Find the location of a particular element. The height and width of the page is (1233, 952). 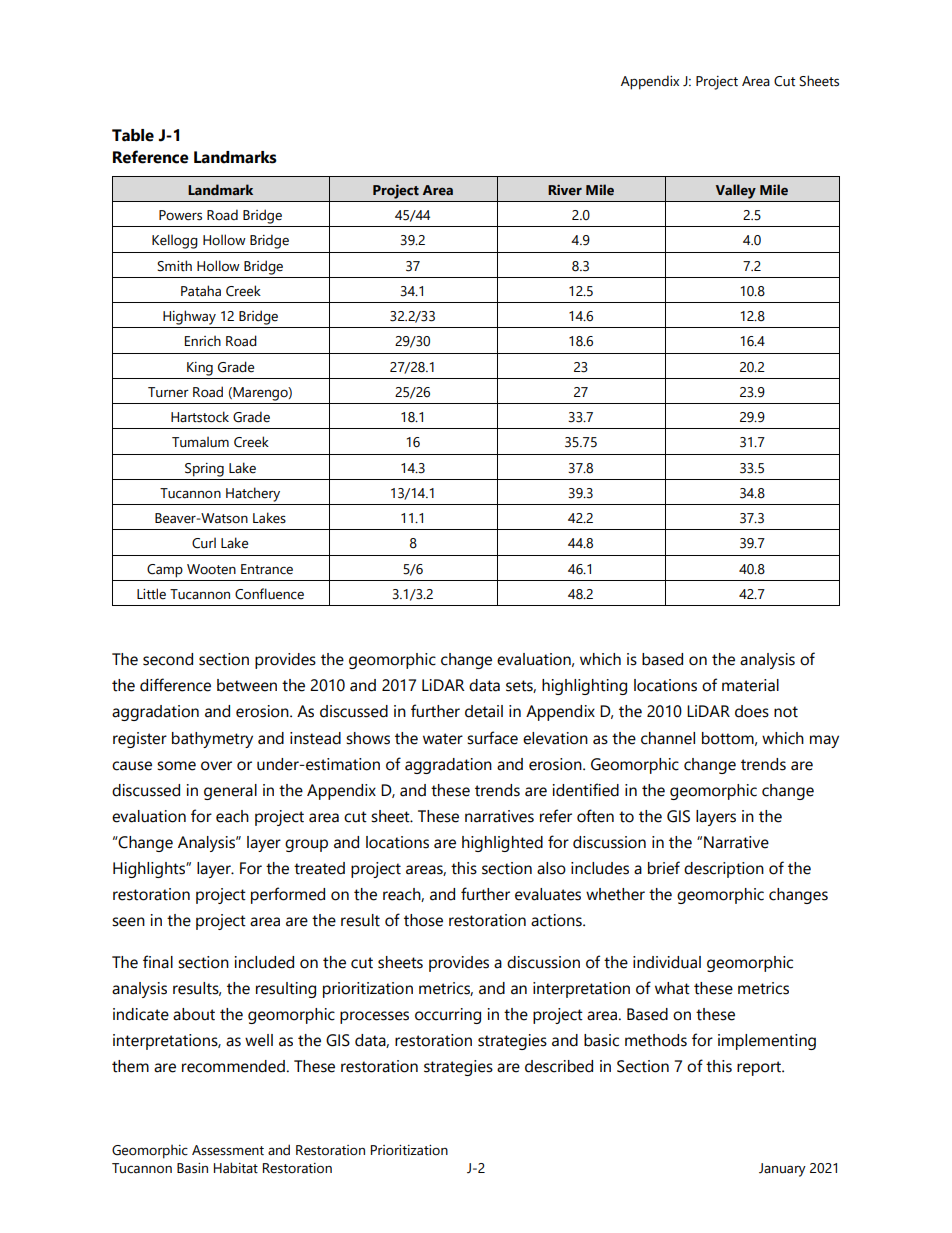

River is located at coordinates (565, 190).
